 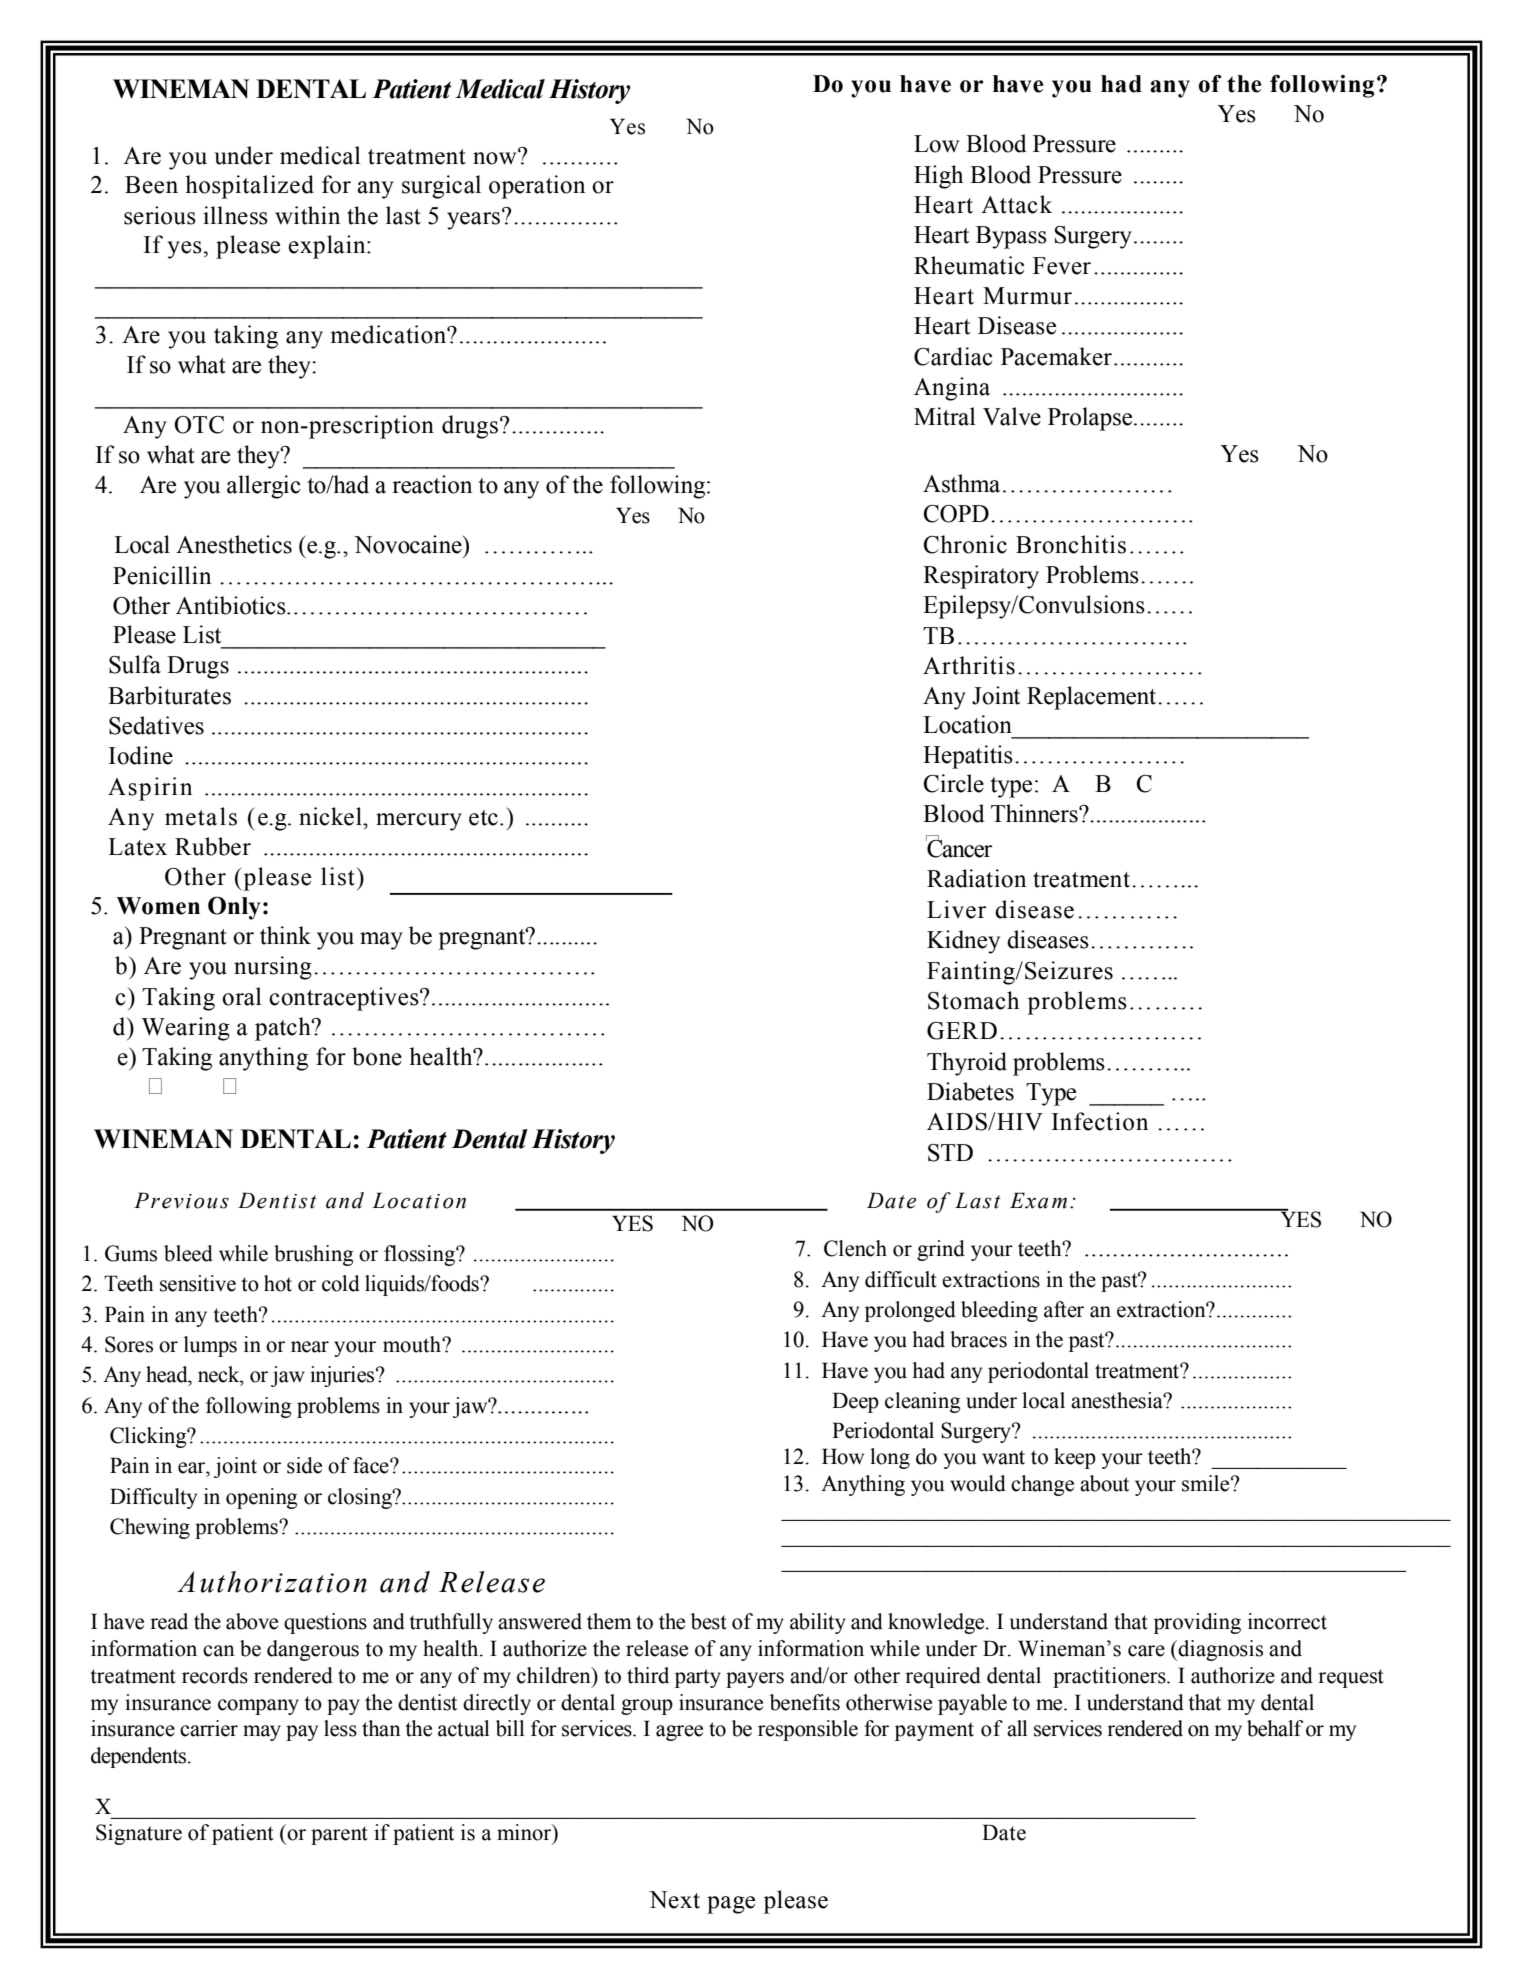 I want to click on Circle, so click(x=953, y=783).
